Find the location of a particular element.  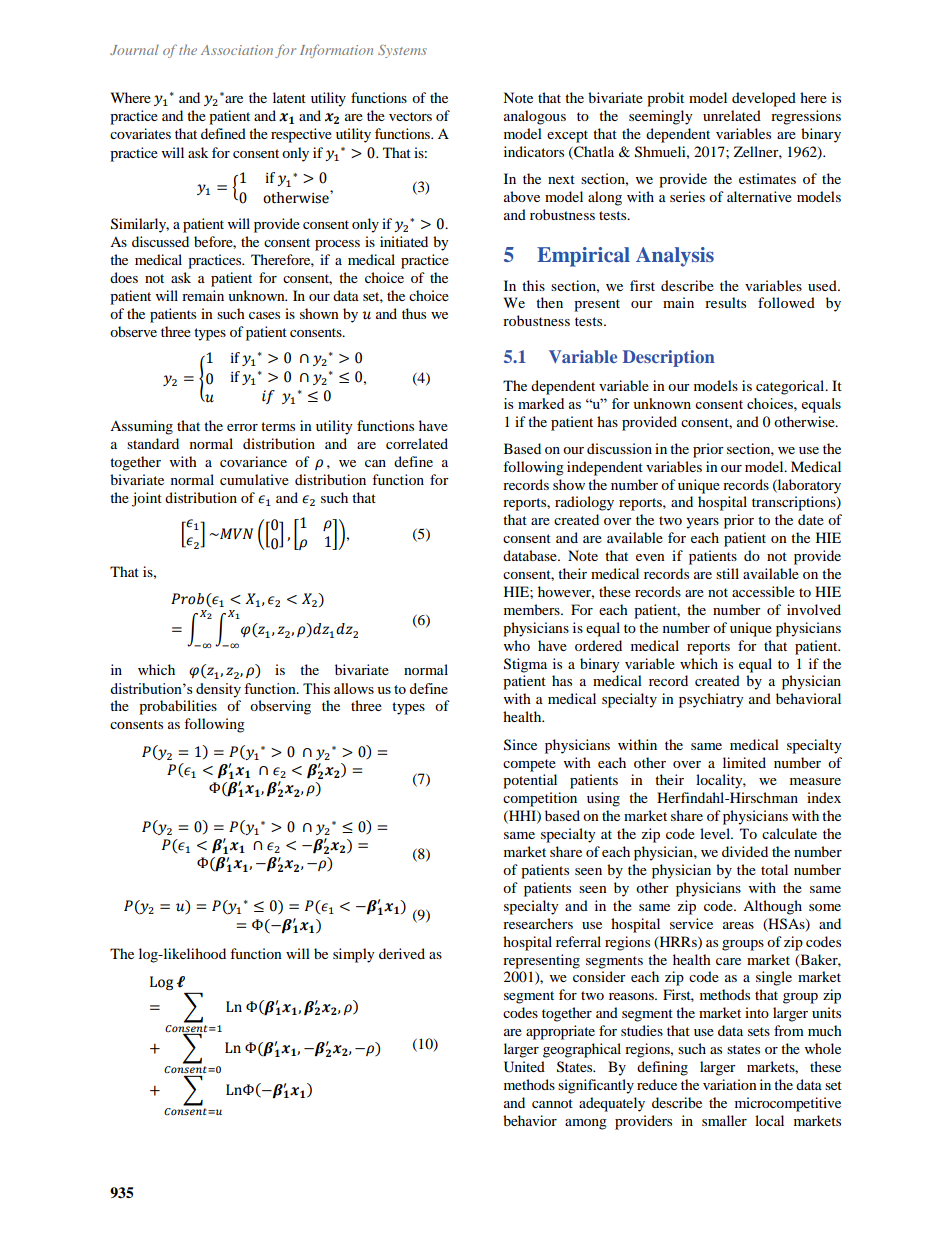

Association is located at coordinates (237, 50).
